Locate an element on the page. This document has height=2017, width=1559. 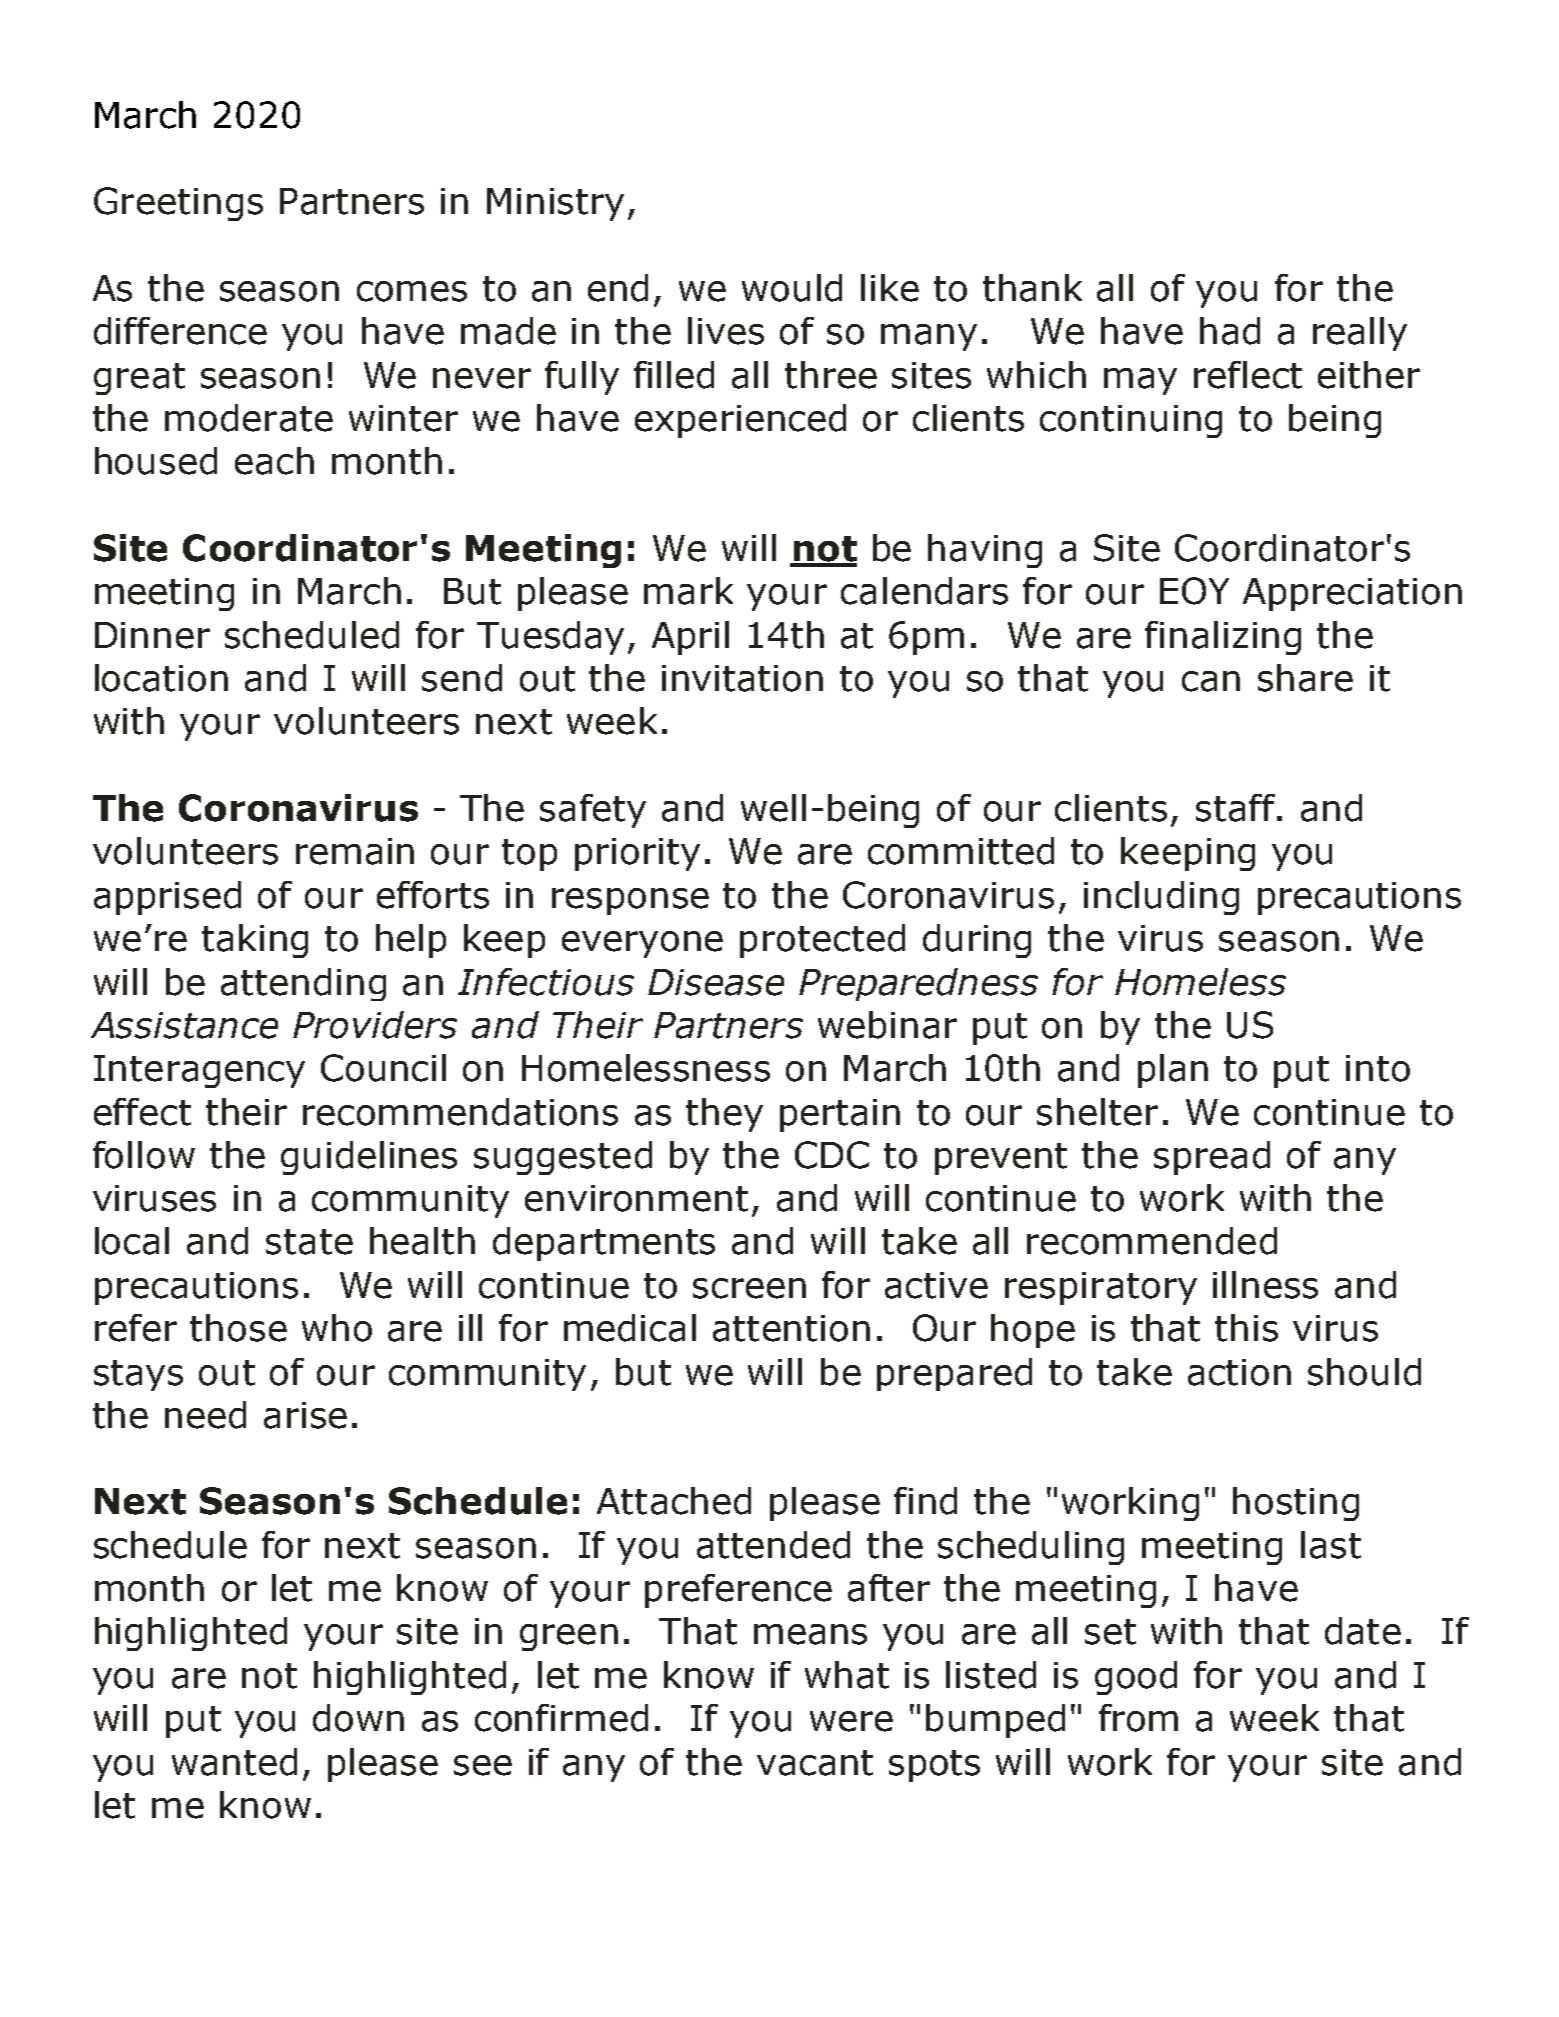
those is located at coordinates (238, 1328).
